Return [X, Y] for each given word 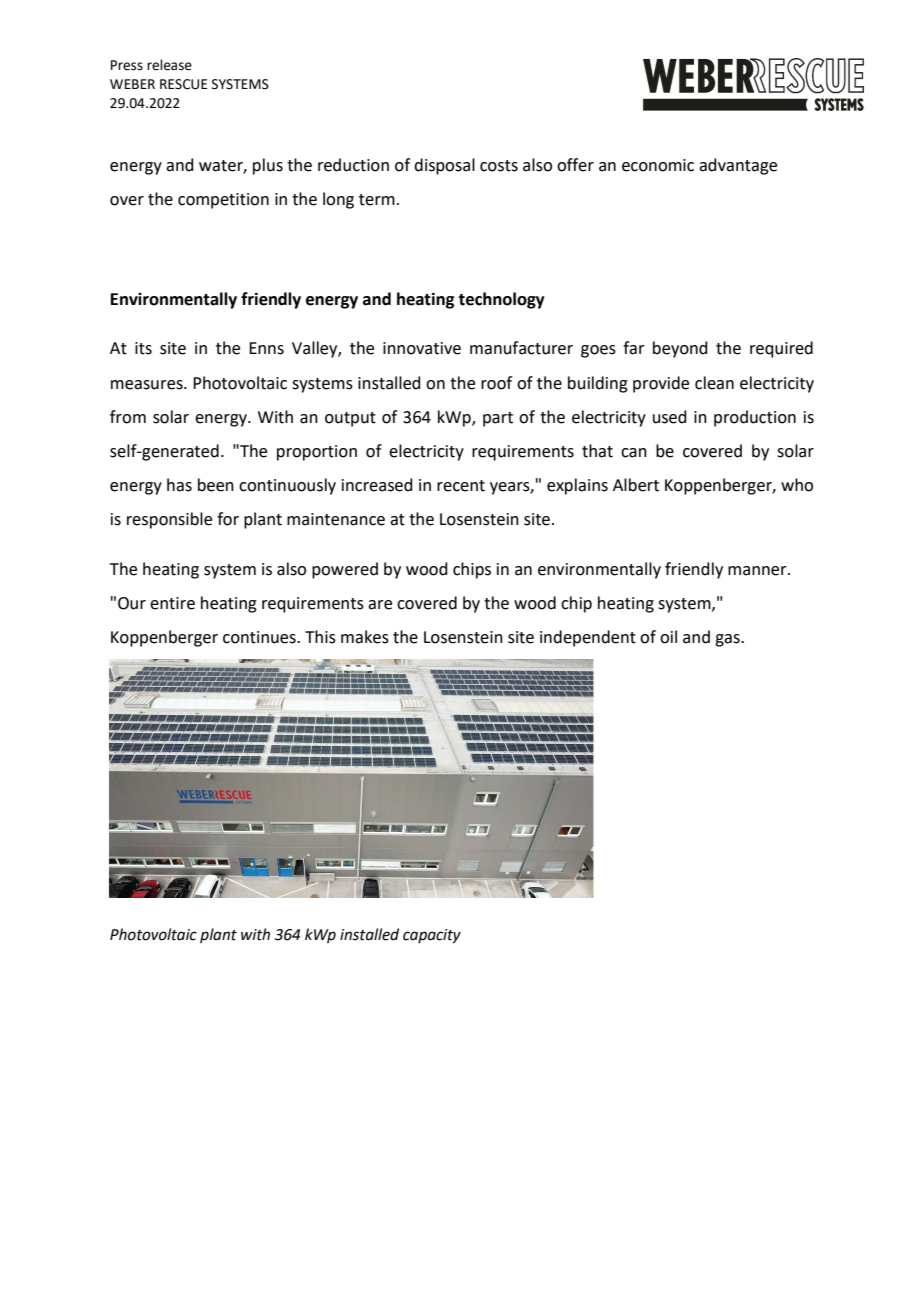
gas [728, 640]
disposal [444, 166]
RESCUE [183, 84]
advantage [738, 166]
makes [365, 637]
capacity [432, 936]
